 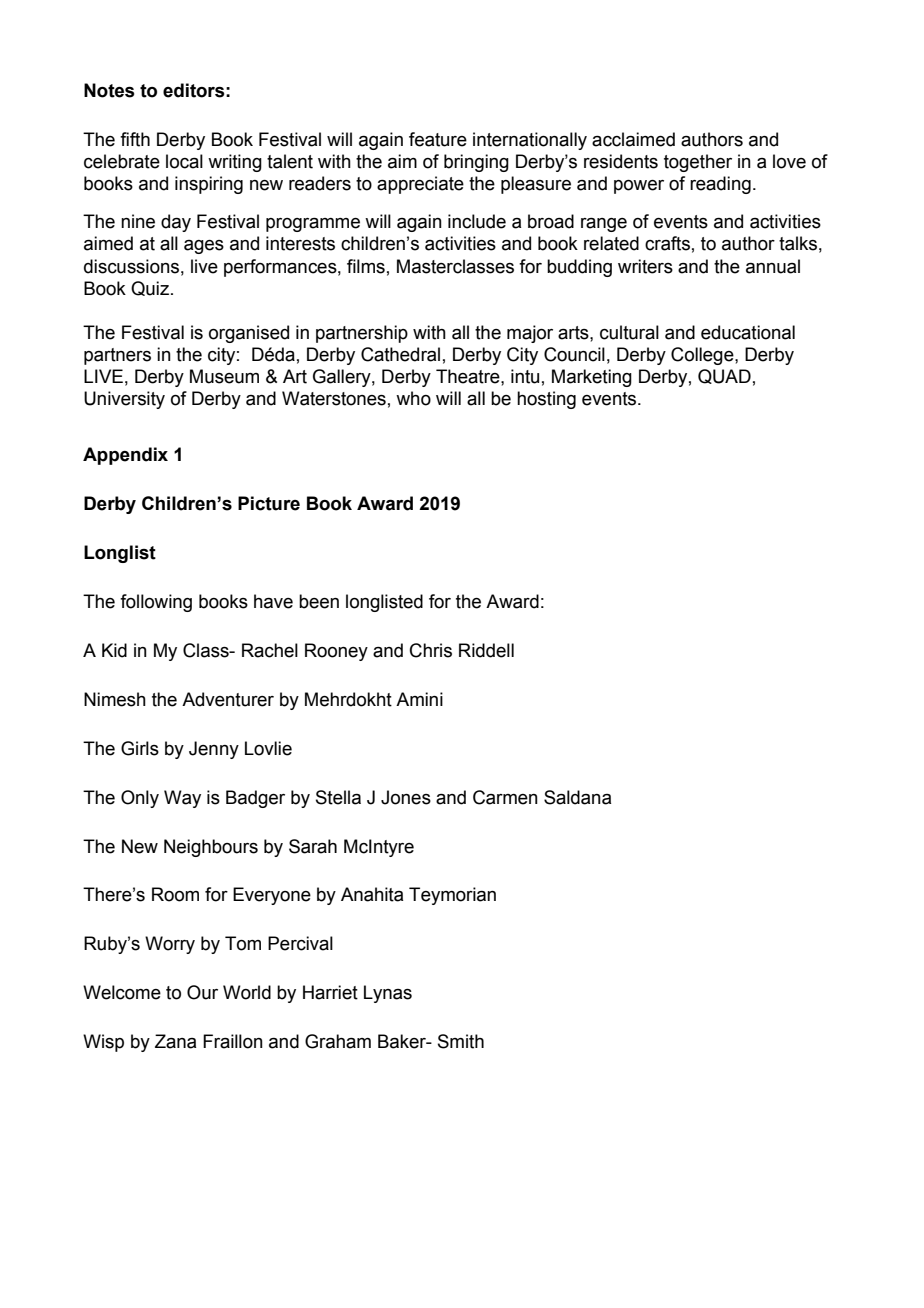 What do you see at coordinates (469, 376) in the screenshot?
I see `Theatre` at bounding box center [469, 376].
